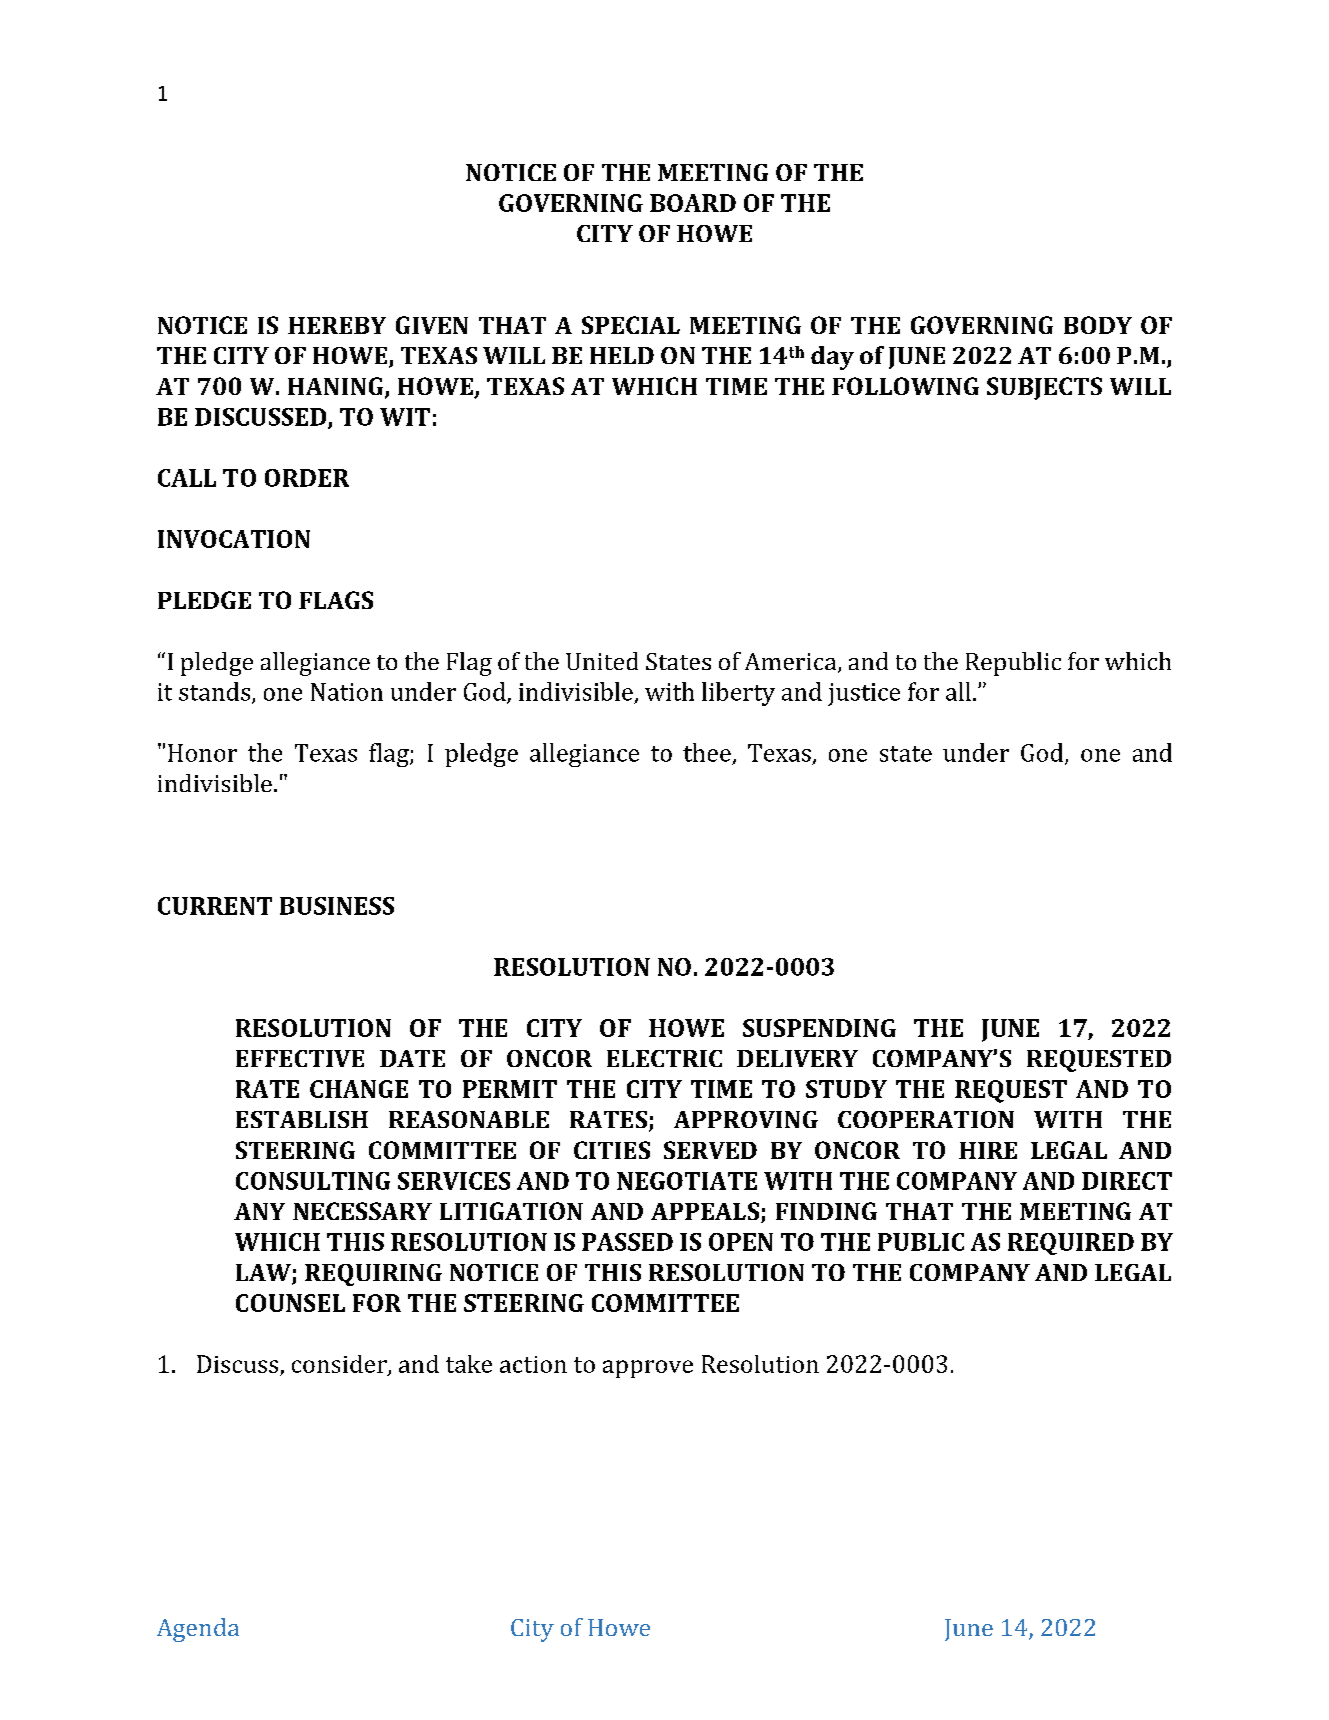 The height and width of the image is (1720, 1329). What do you see at coordinates (648, 1369) in the image?
I see `approve` at bounding box center [648, 1369].
